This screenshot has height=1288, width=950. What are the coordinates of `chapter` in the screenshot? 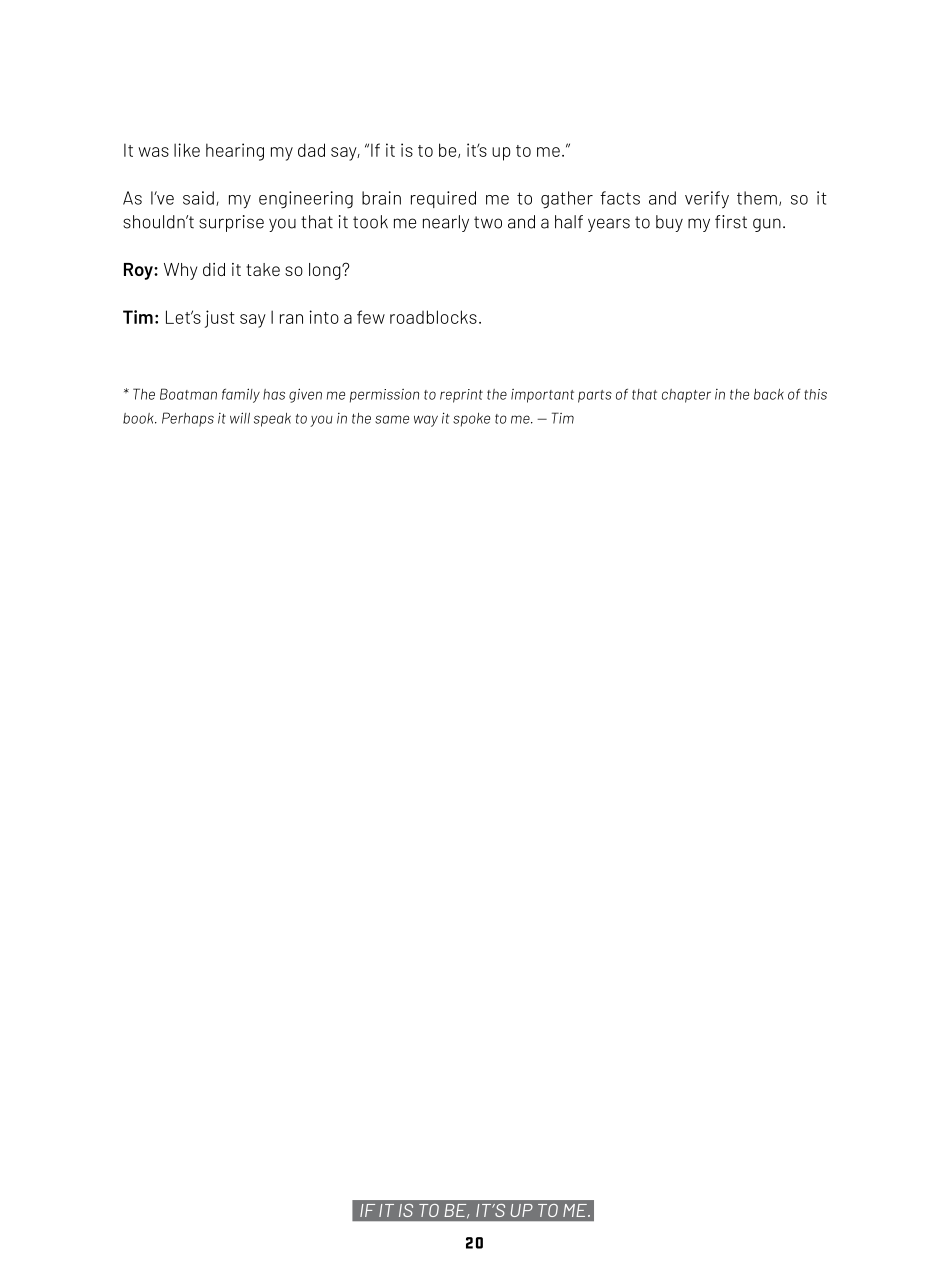 It's located at (686, 396).
